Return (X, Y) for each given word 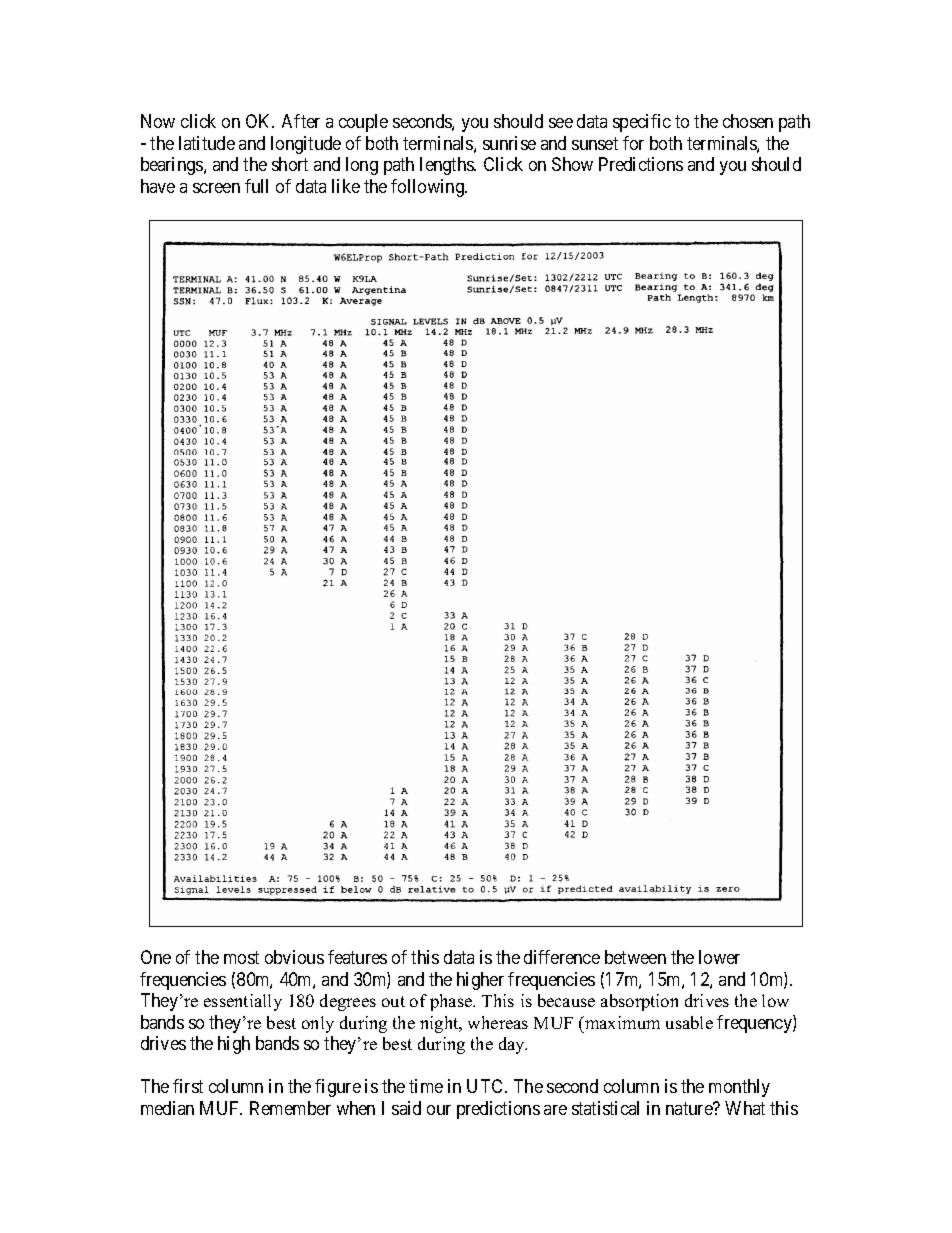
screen (216, 188)
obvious (294, 957)
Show (572, 164)
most (241, 958)
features (357, 957)
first (188, 1086)
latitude (207, 143)
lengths (447, 166)
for (633, 143)
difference (562, 957)
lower (719, 957)
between (635, 957)
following (428, 188)
